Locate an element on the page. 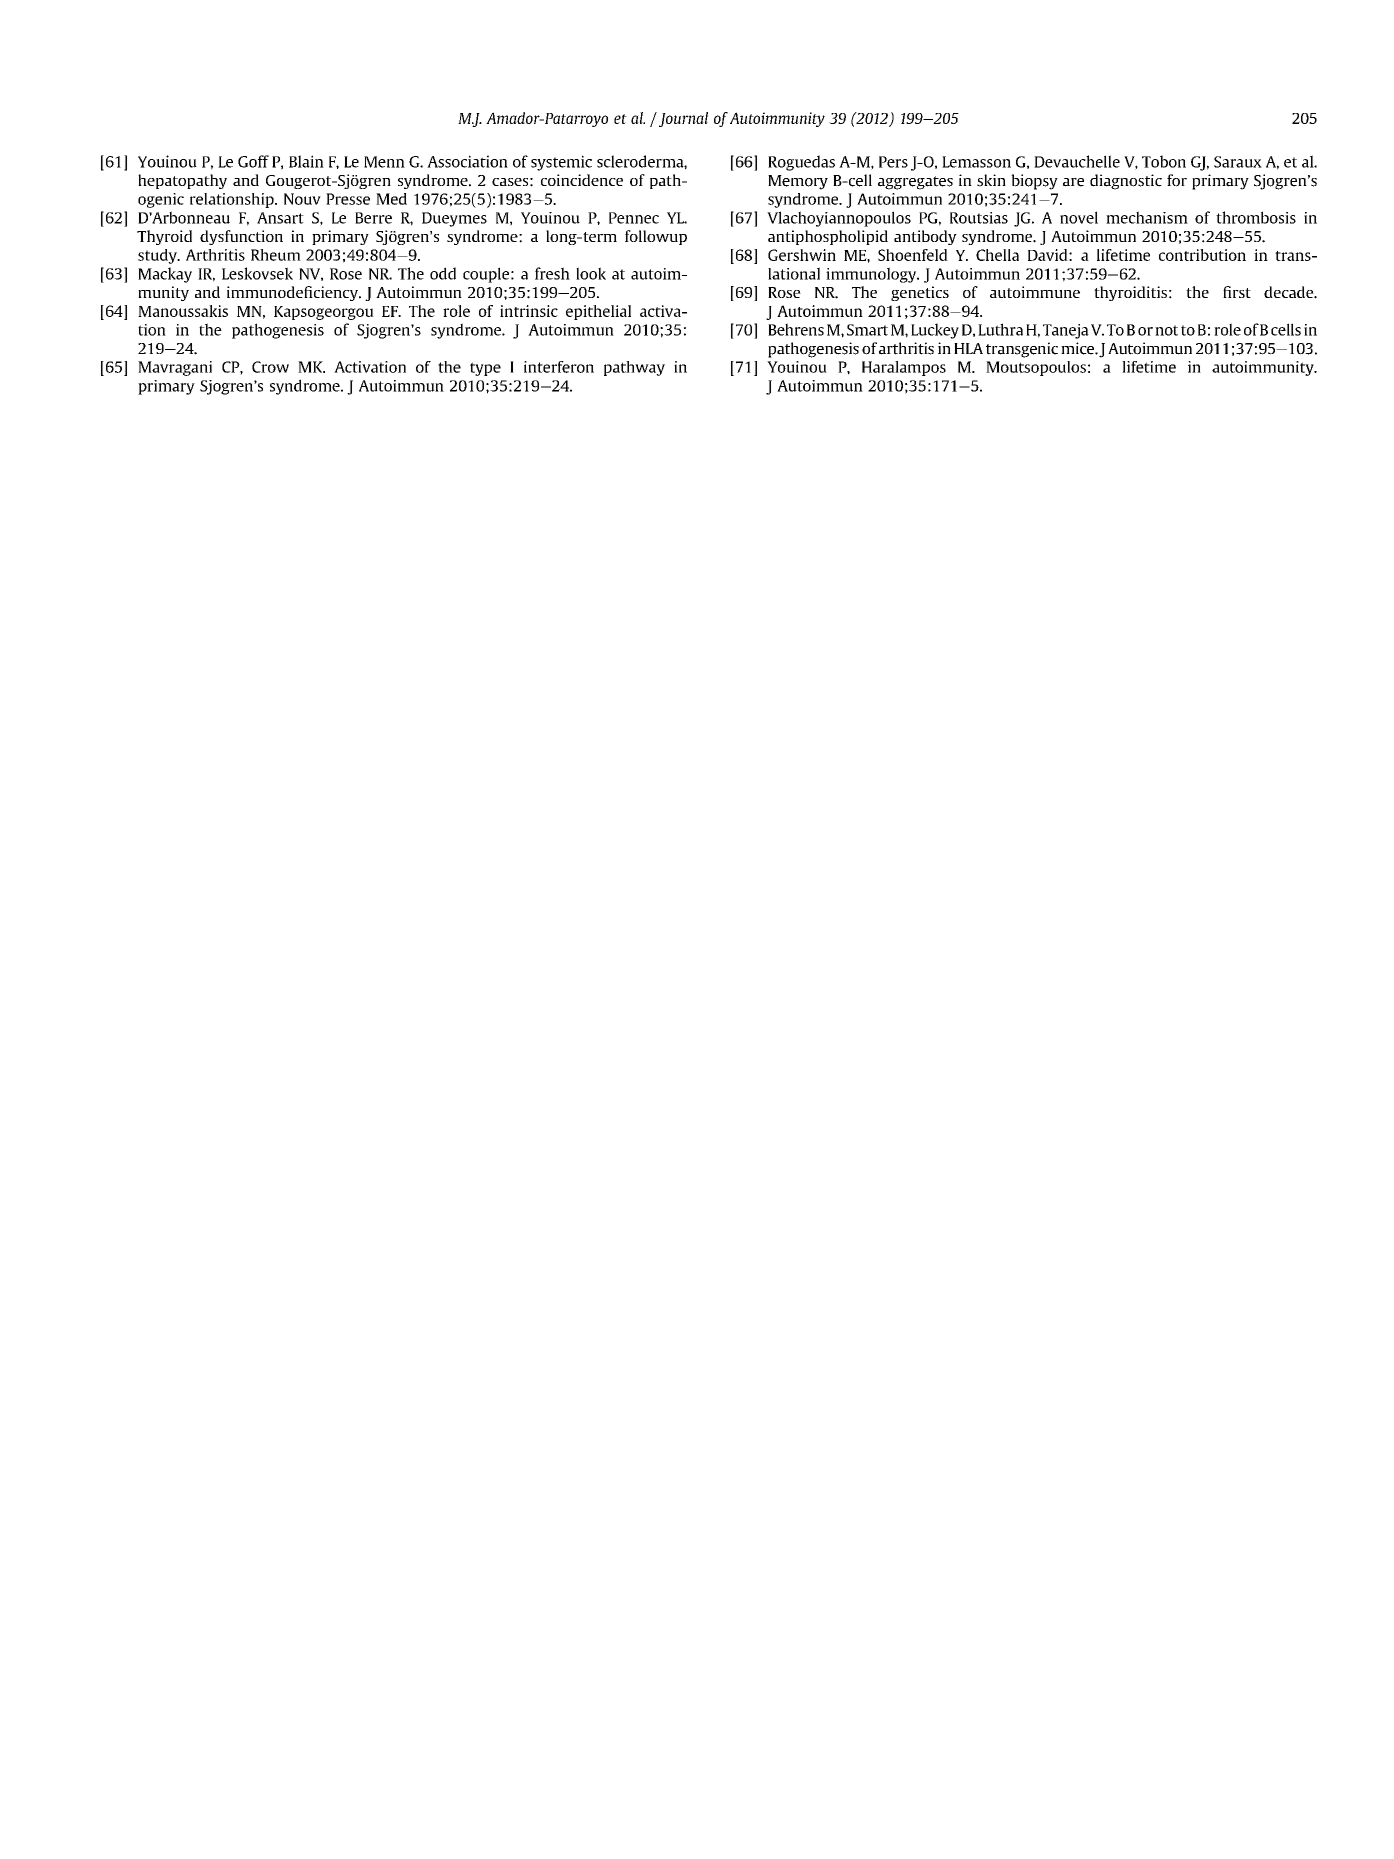  look is located at coordinates (591, 273).
